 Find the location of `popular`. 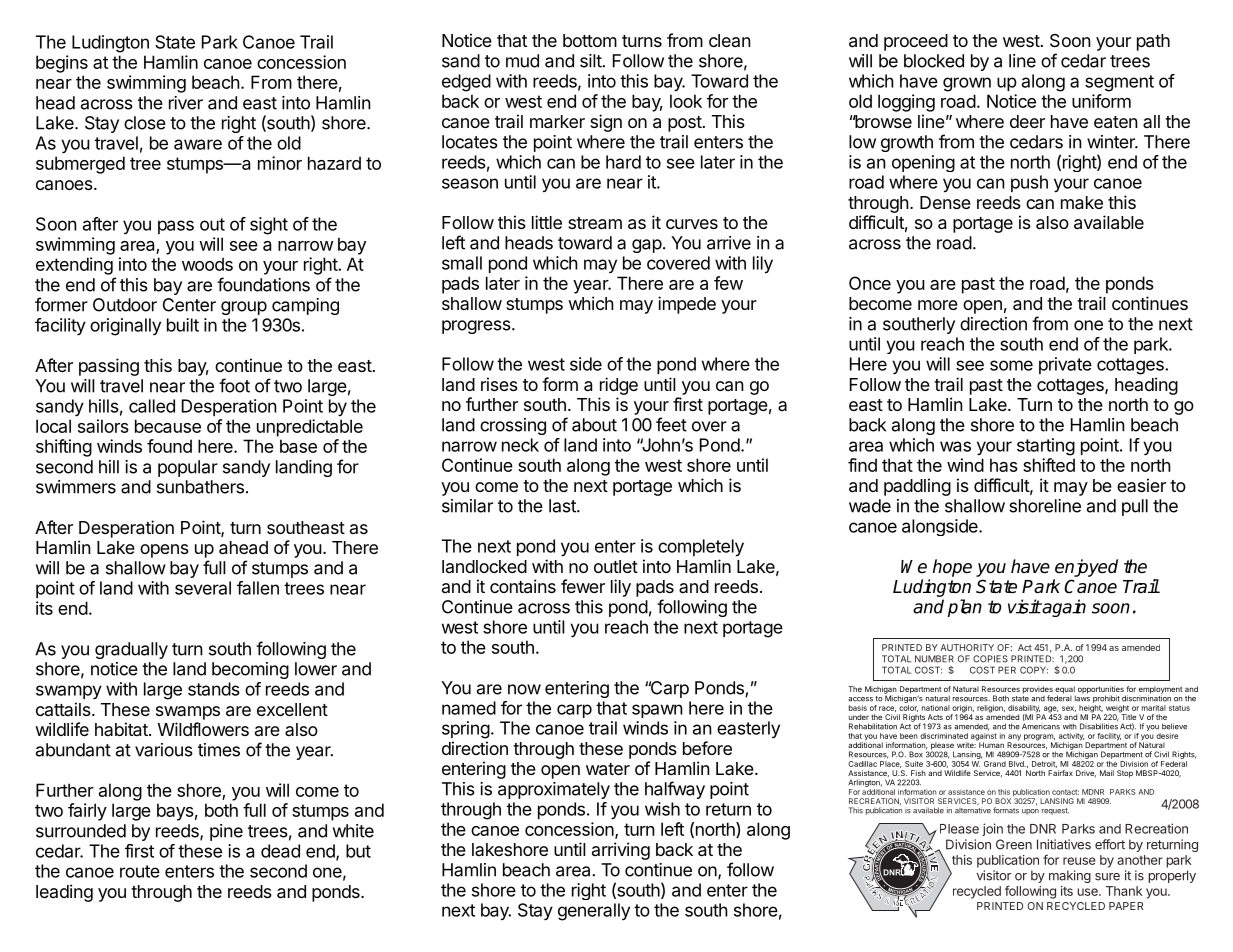

popular is located at coordinates (188, 468).
